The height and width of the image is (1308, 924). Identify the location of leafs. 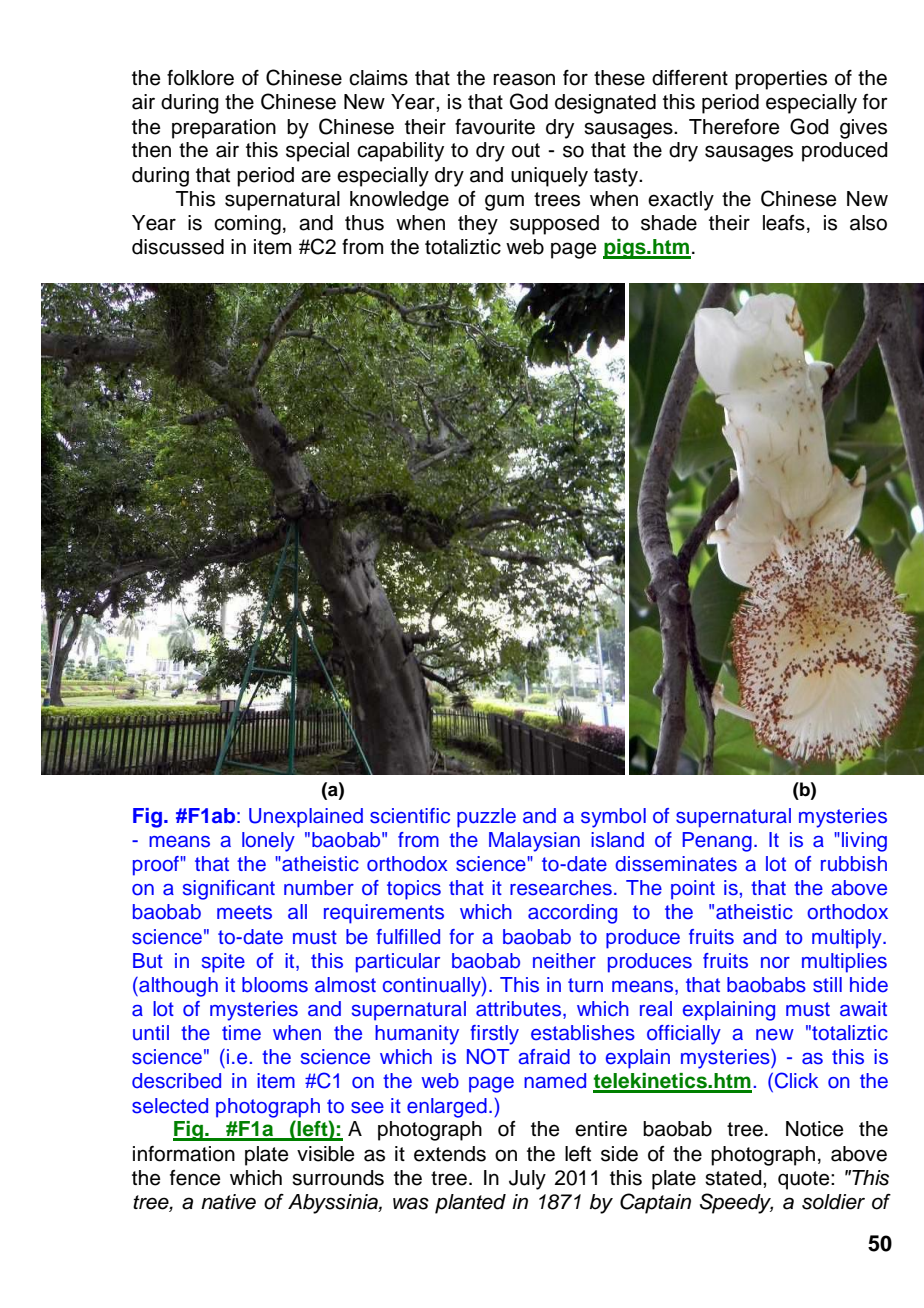
(784, 223).
